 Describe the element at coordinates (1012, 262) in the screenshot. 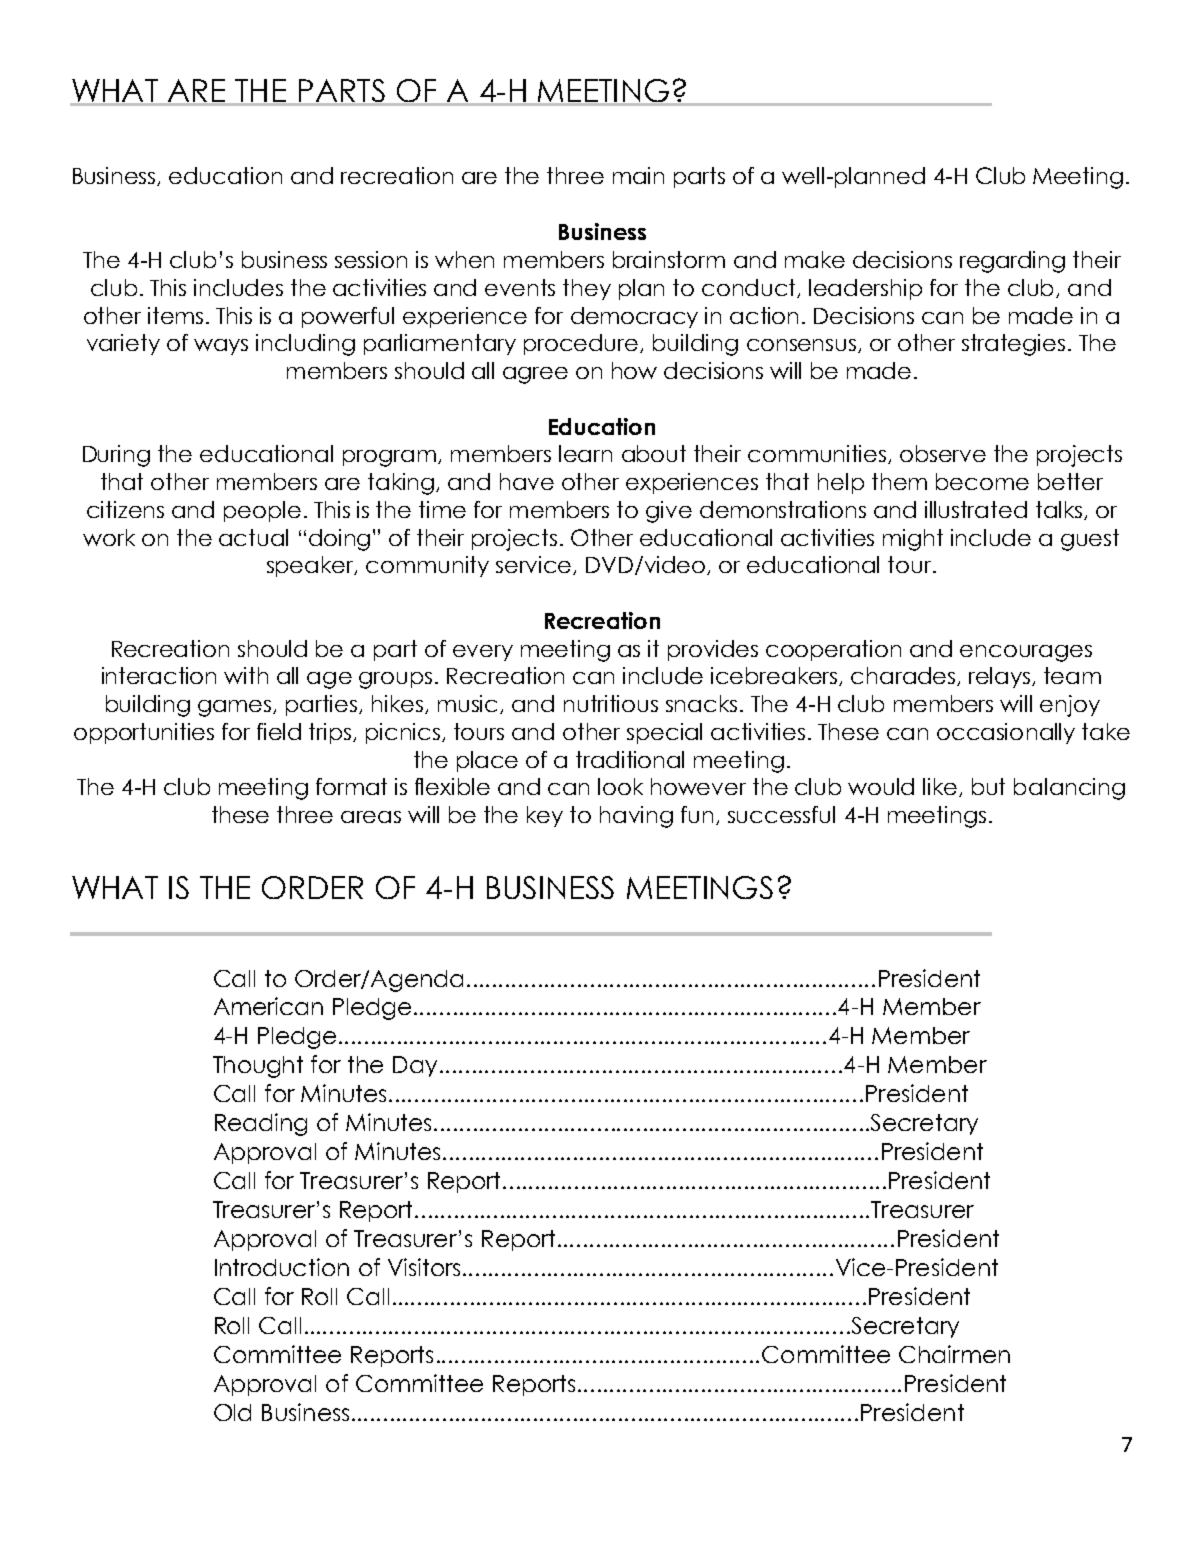

I see `regarding` at that location.
